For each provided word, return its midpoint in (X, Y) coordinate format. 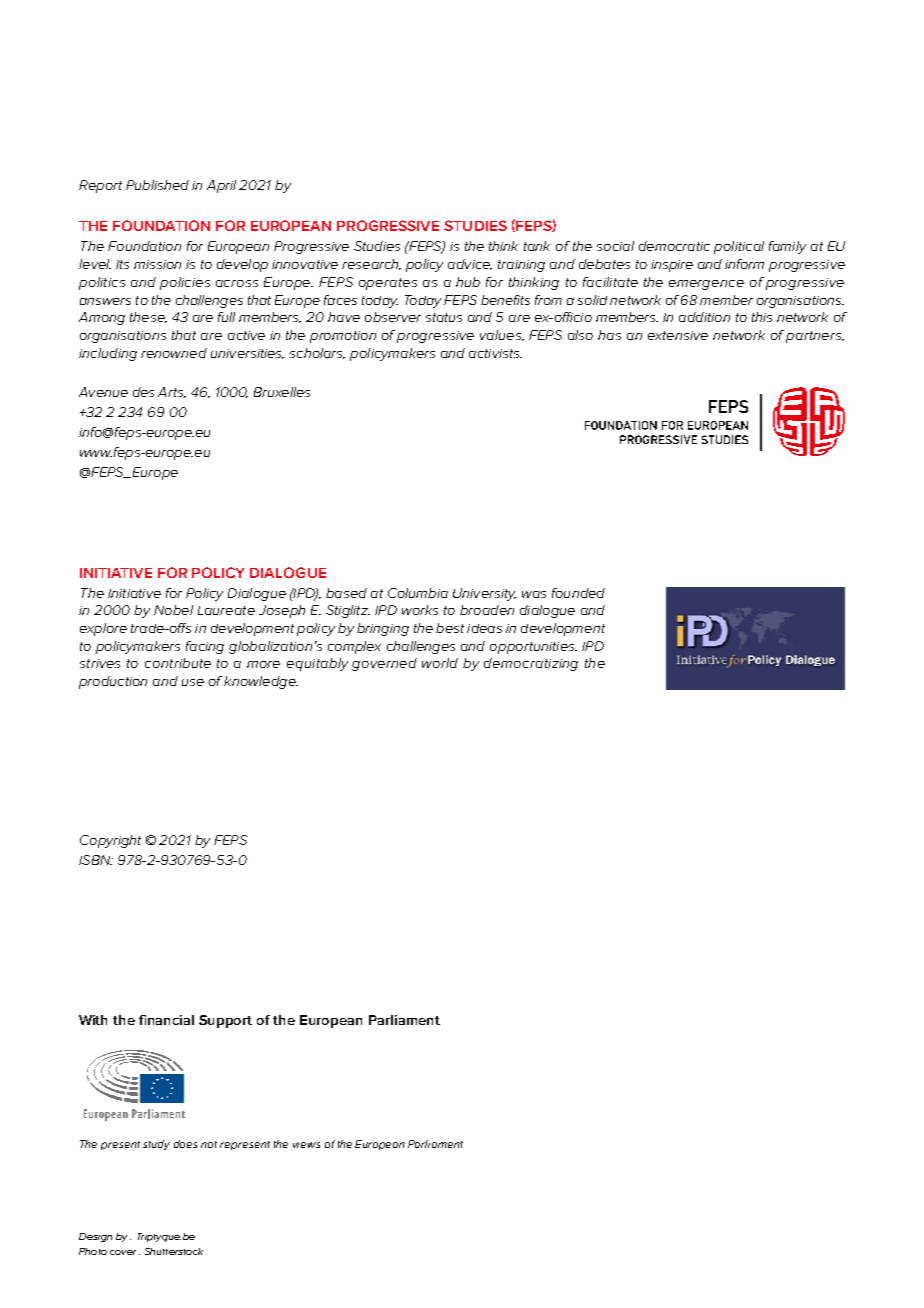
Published (157, 185)
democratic (674, 246)
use (193, 682)
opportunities (533, 648)
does (185, 1144)
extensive (678, 335)
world (440, 663)
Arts (172, 392)
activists (495, 353)
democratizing (531, 664)
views (306, 1145)
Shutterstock (174, 1251)
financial (166, 1020)
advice (470, 264)
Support (225, 1021)
